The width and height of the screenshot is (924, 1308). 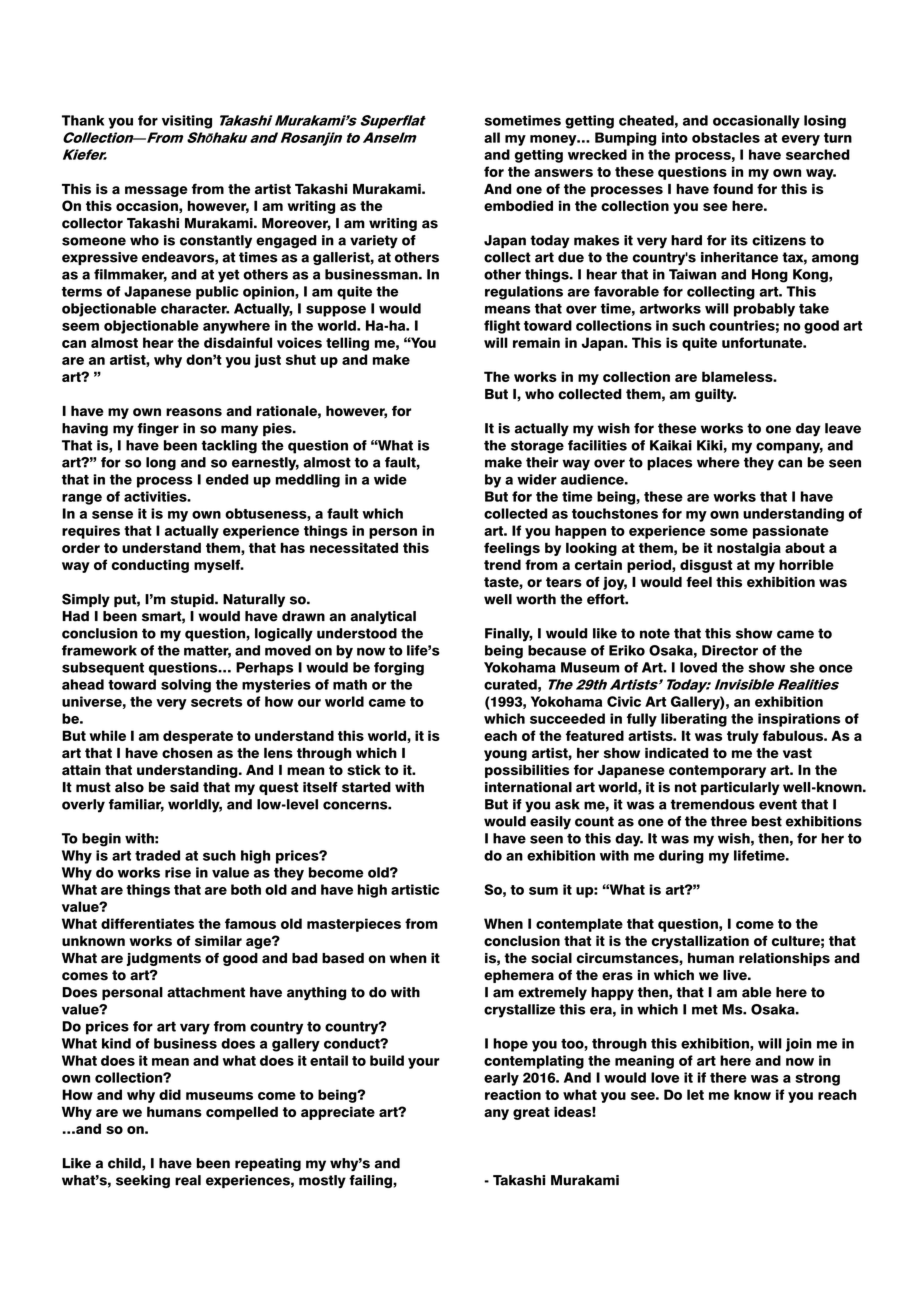 What do you see at coordinates (186, 686) in the screenshot?
I see `solving` at bounding box center [186, 686].
